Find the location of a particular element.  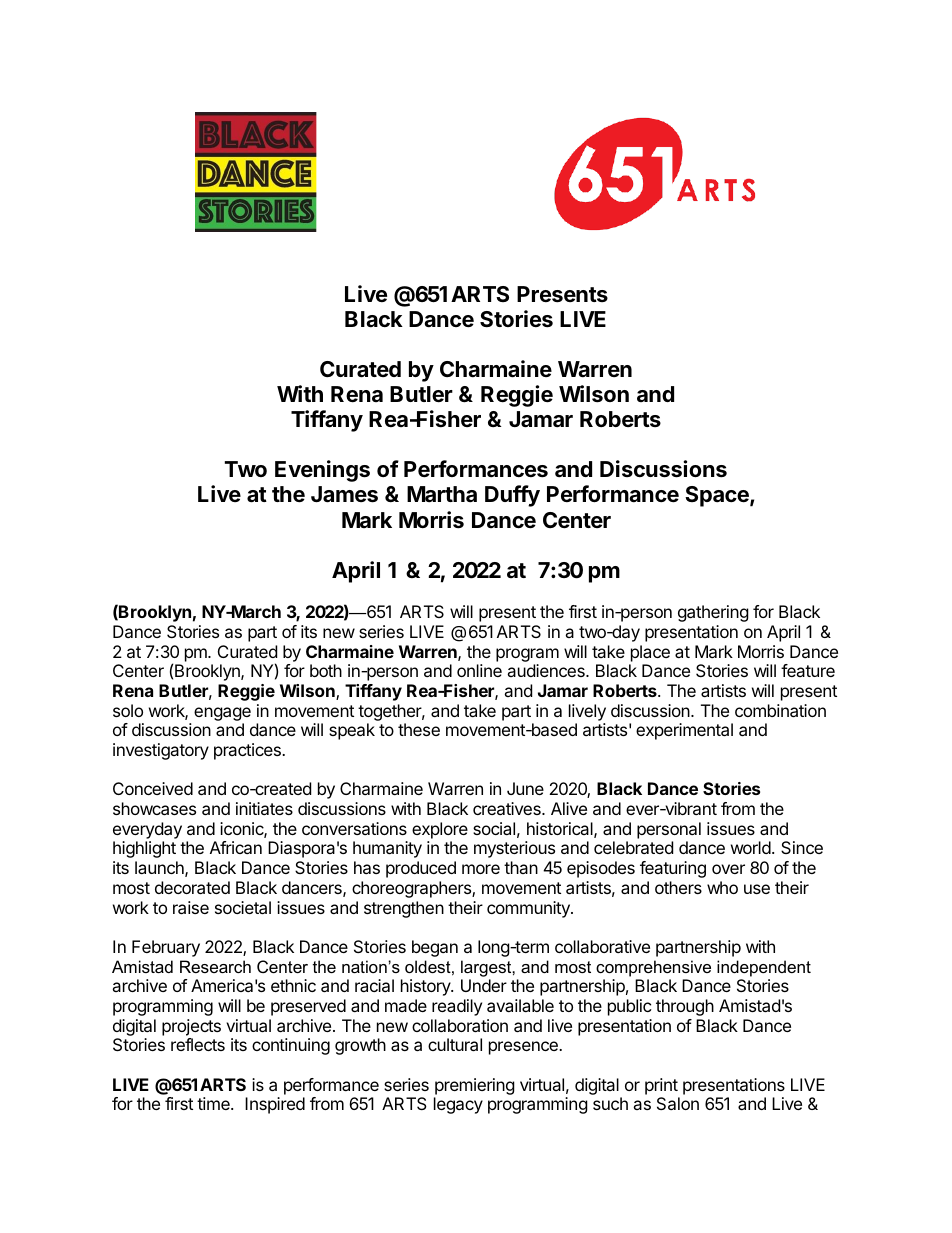

time is located at coordinates (214, 1103).
